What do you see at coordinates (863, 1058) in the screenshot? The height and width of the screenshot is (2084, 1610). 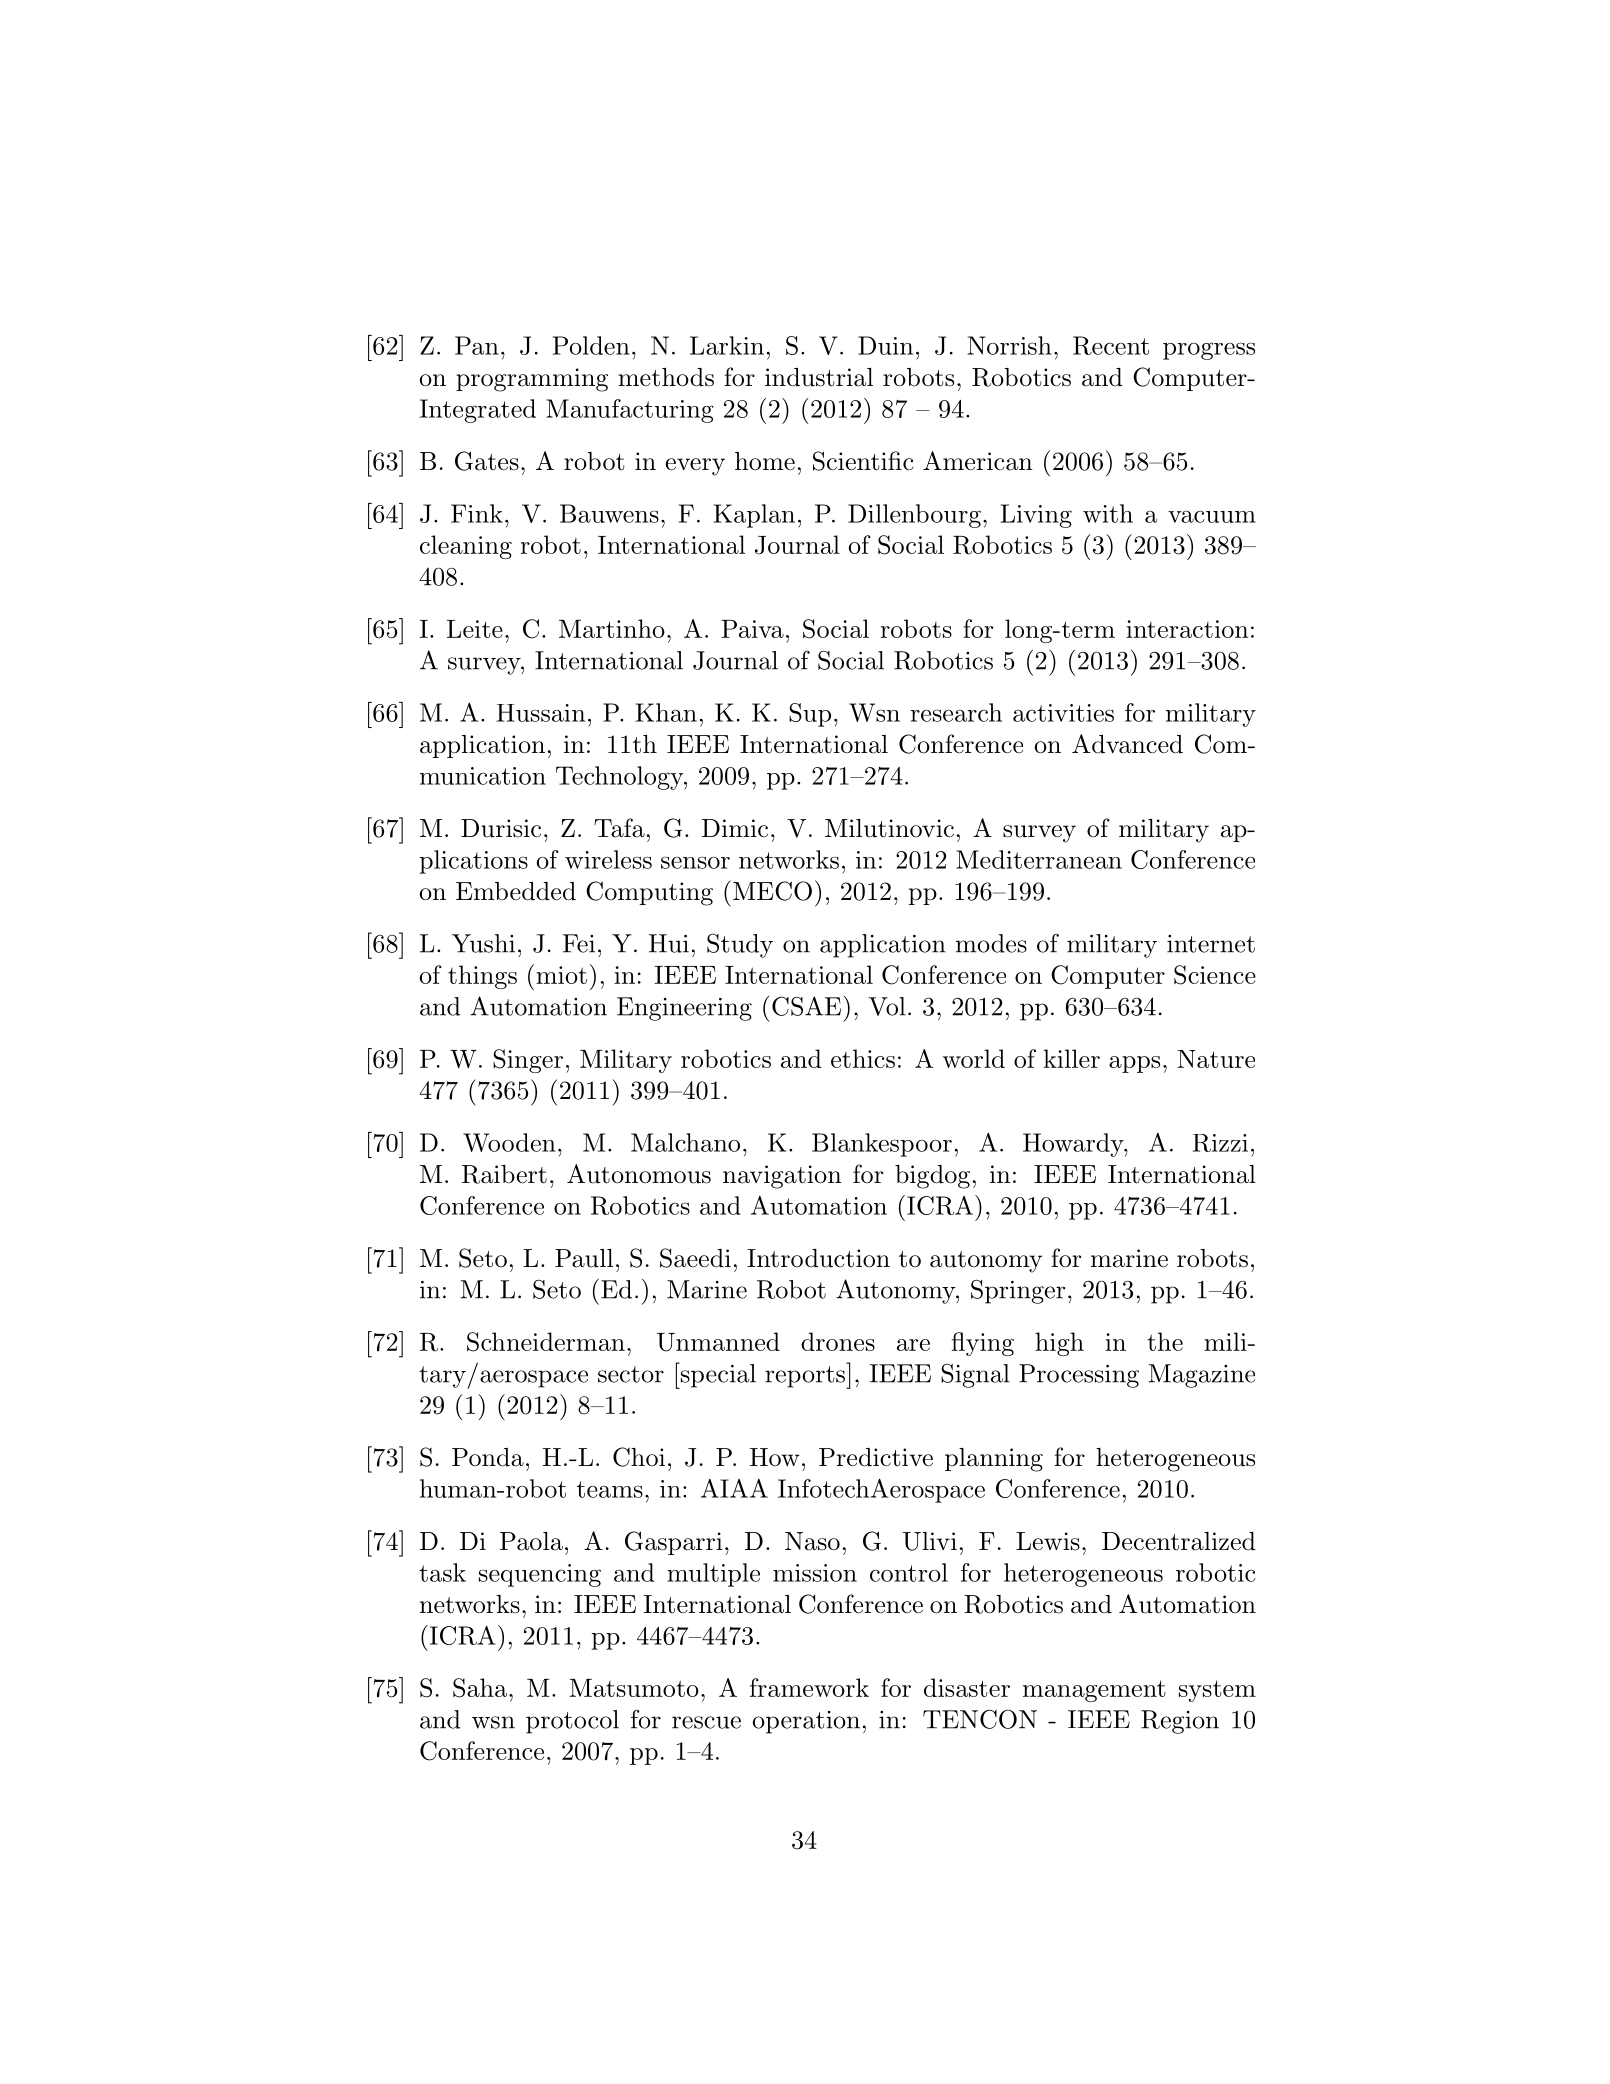 I see `ethics` at bounding box center [863, 1058].
